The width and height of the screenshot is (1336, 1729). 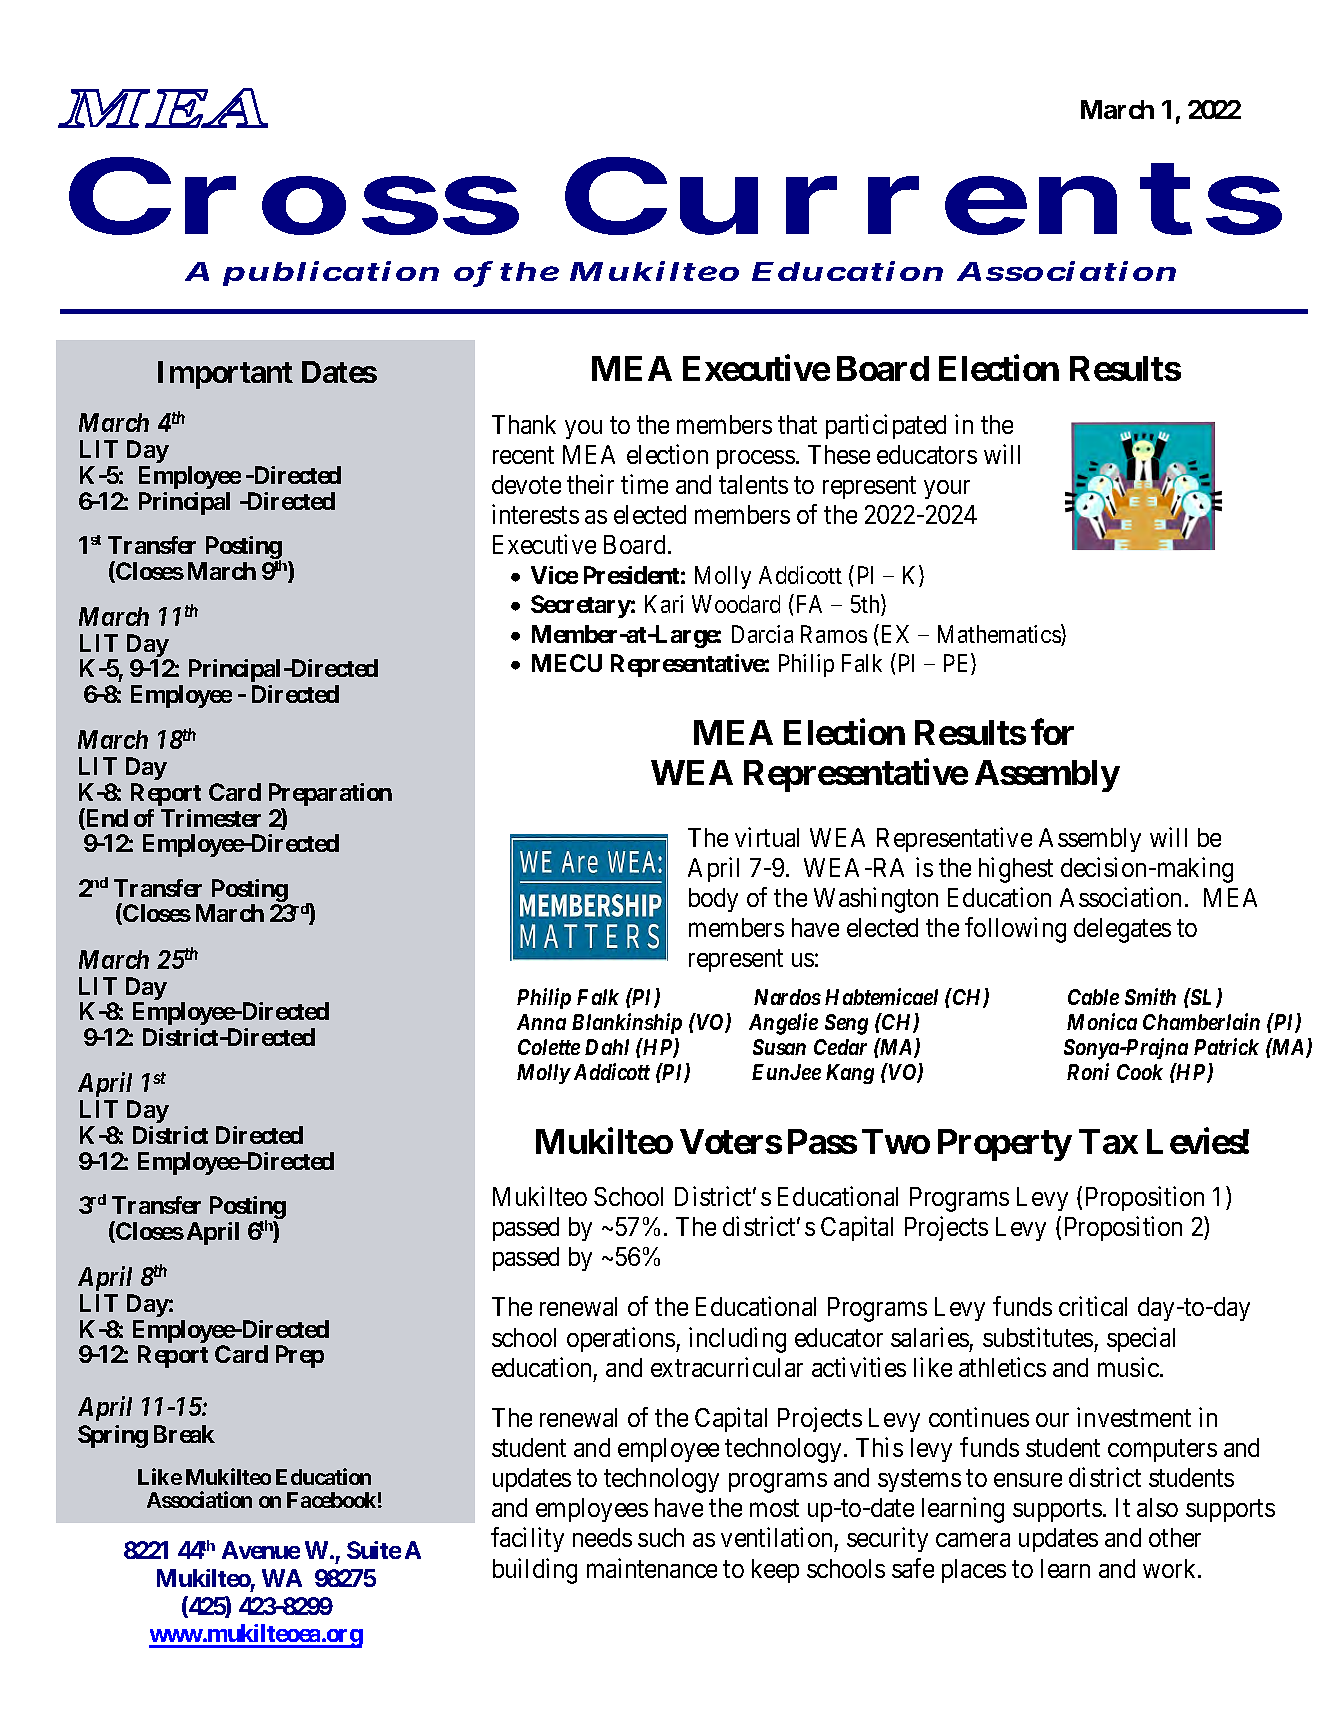 What do you see at coordinates (1093, 1306) in the screenshot?
I see `critical` at bounding box center [1093, 1306].
